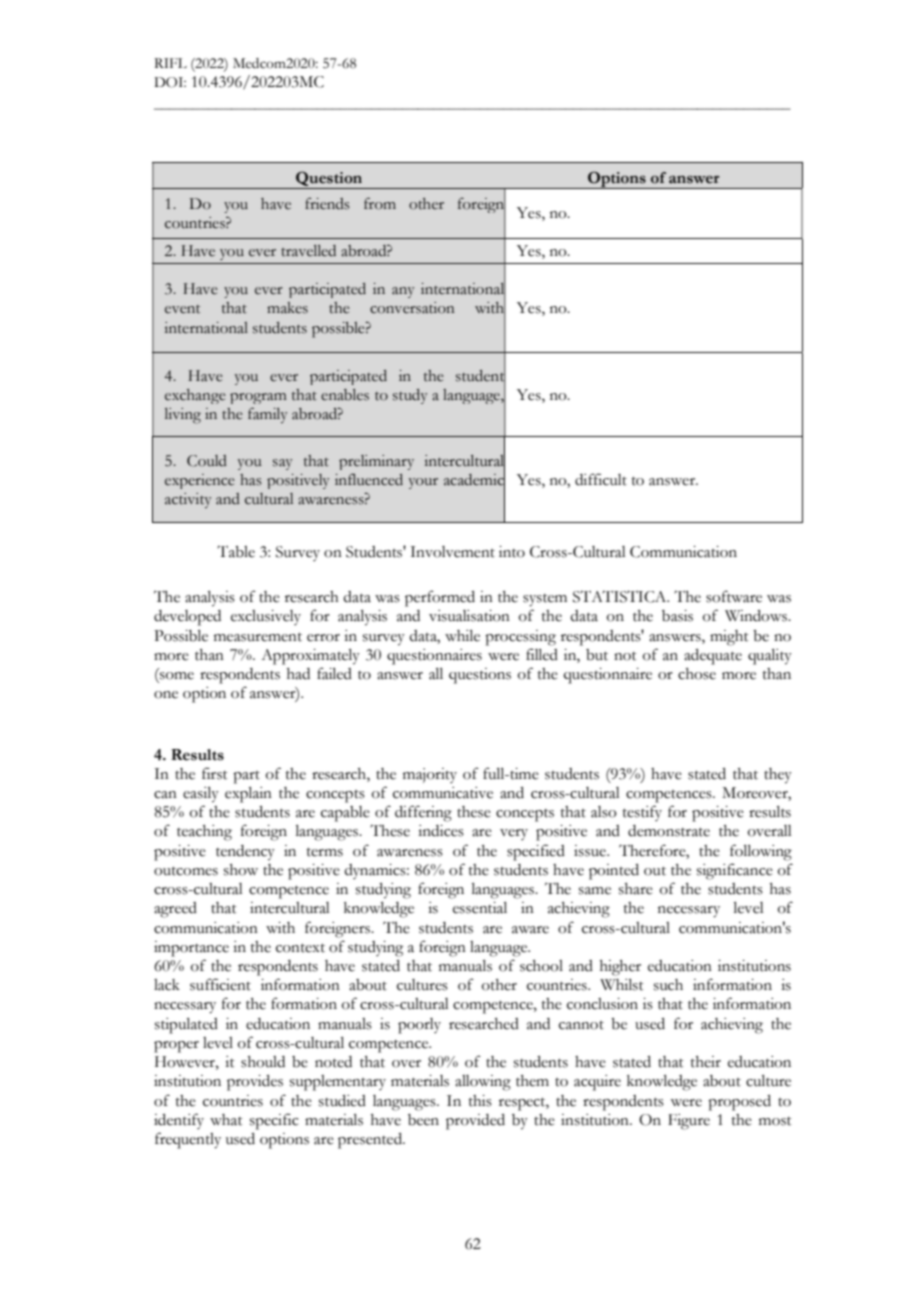  What do you see at coordinates (308, 251) in the document?
I see `travelled` at bounding box center [308, 251].
